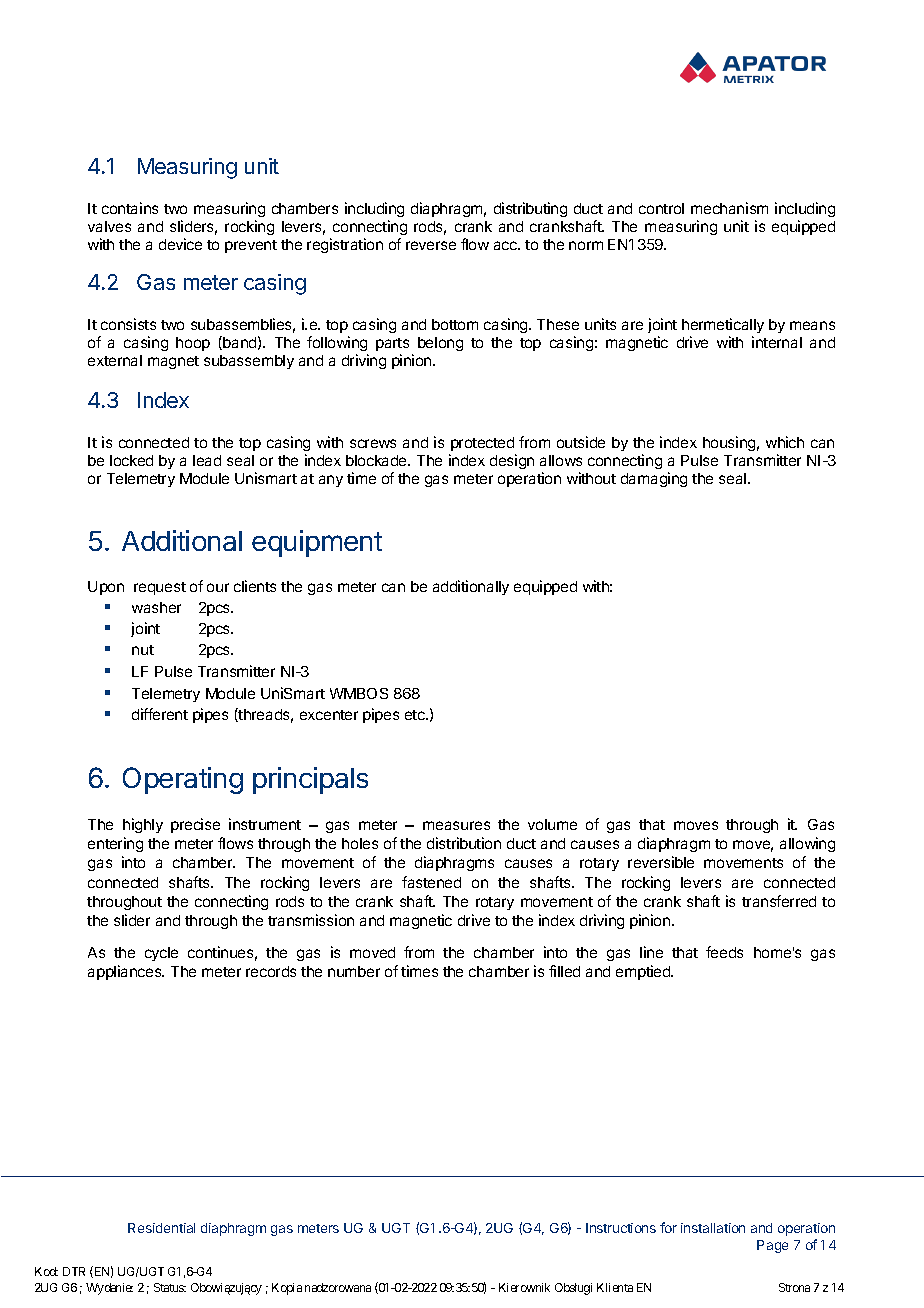 The height and width of the screenshot is (1308, 924). Describe the element at coordinates (416, 715) in the screenshot. I see `etc` at that location.
